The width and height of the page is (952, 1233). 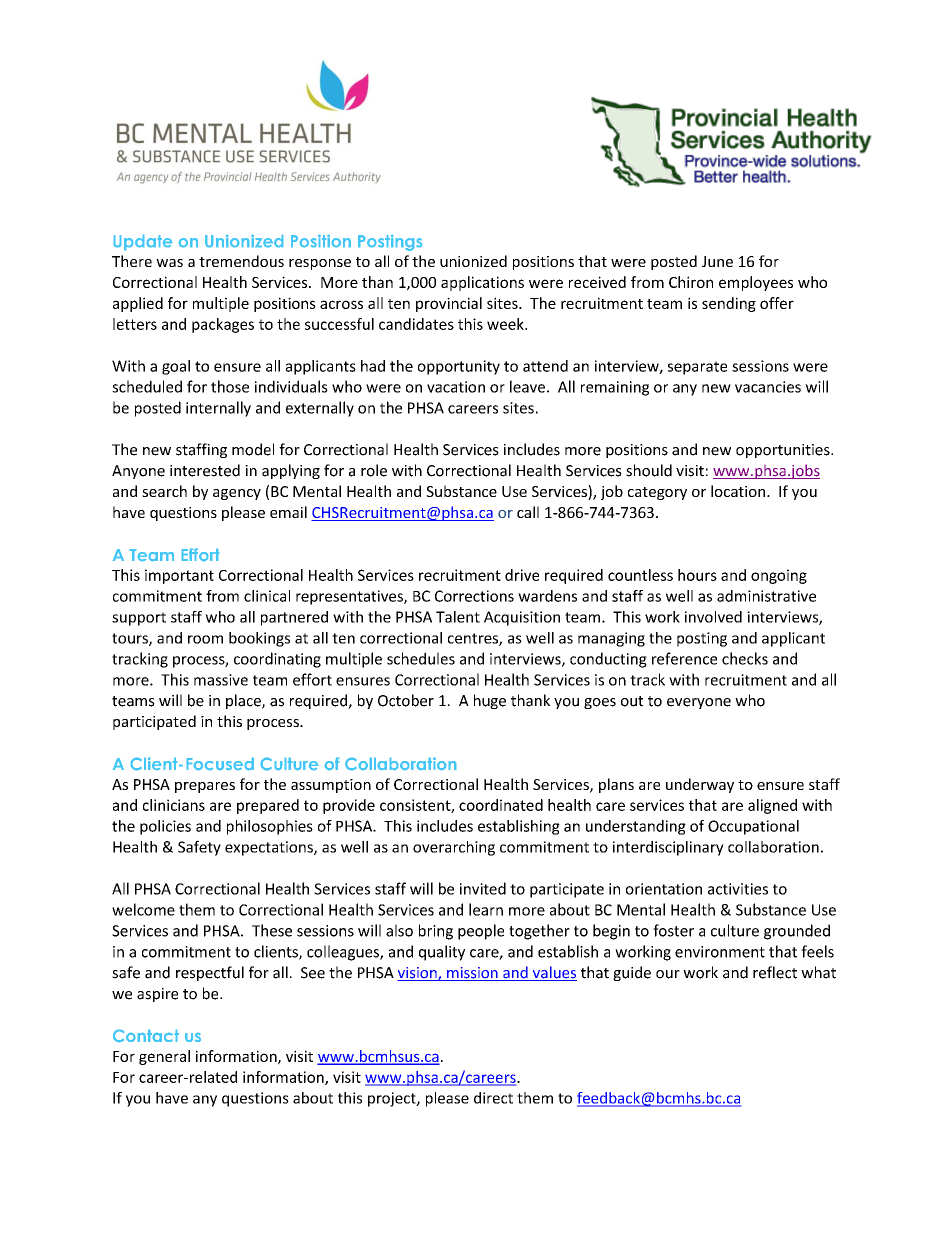 I want to click on location, so click(x=739, y=491).
